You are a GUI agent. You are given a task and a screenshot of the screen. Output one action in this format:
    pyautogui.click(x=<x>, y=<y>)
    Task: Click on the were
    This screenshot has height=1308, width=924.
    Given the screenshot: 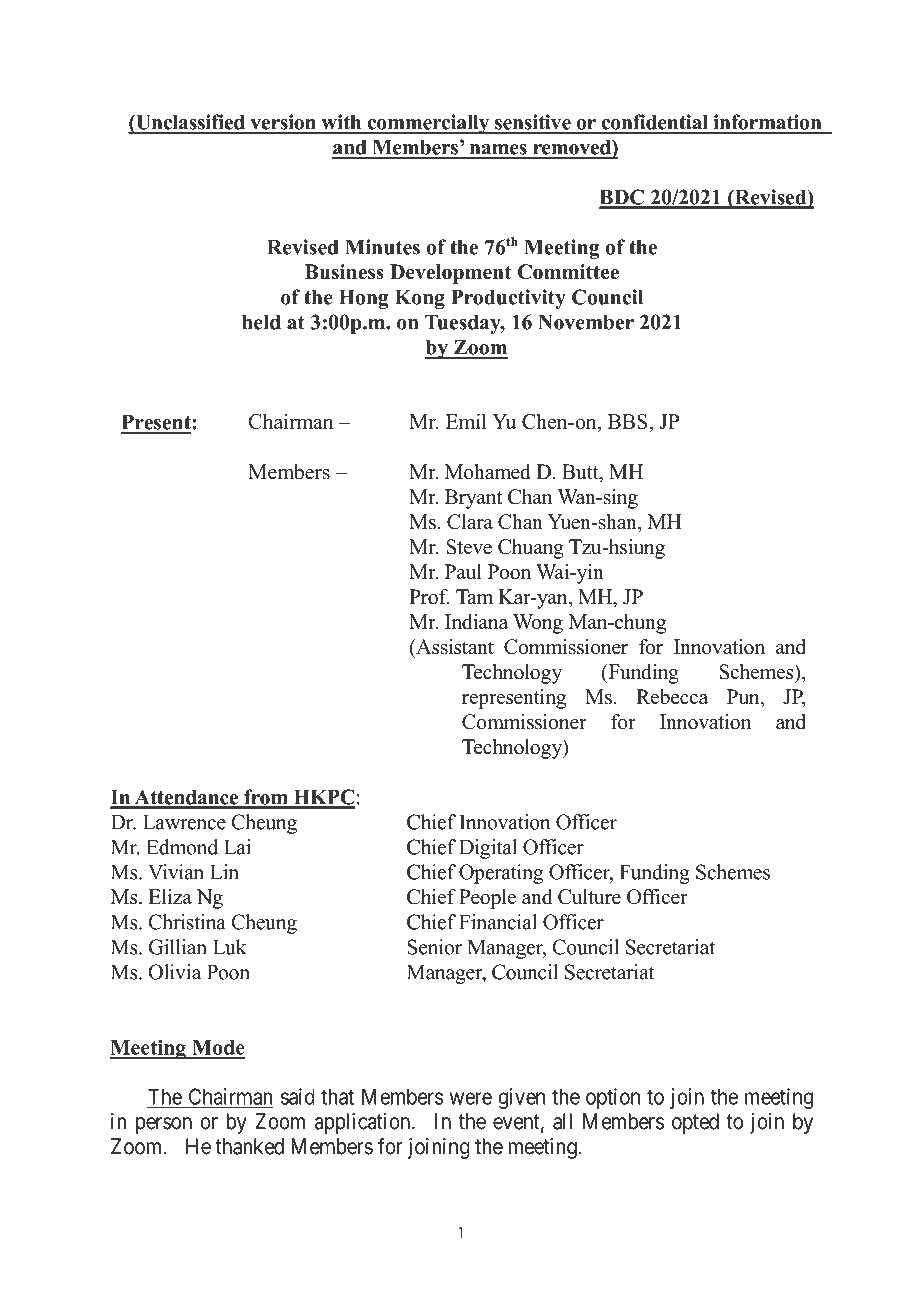 What is the action you would take?
    pyautogui.click(x=471, y=1098)
